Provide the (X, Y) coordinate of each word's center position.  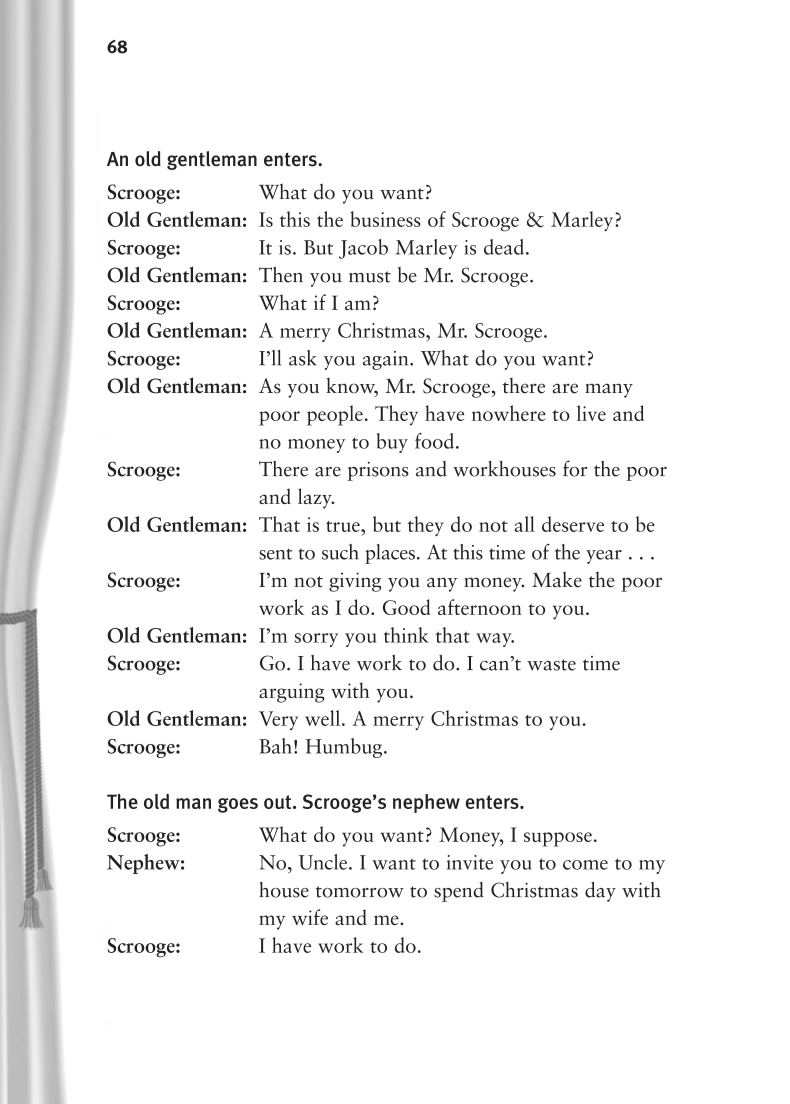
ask (303, 358)
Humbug (345, 748)
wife (310, 917)
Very (278, 720)
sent (275, 554)
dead (504, 247)
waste (551, 665)
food (434, 441)
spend (459, 892)
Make (557, 579)
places (390, 554)
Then (281, 275)
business (386, 219)
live (591, 413)
